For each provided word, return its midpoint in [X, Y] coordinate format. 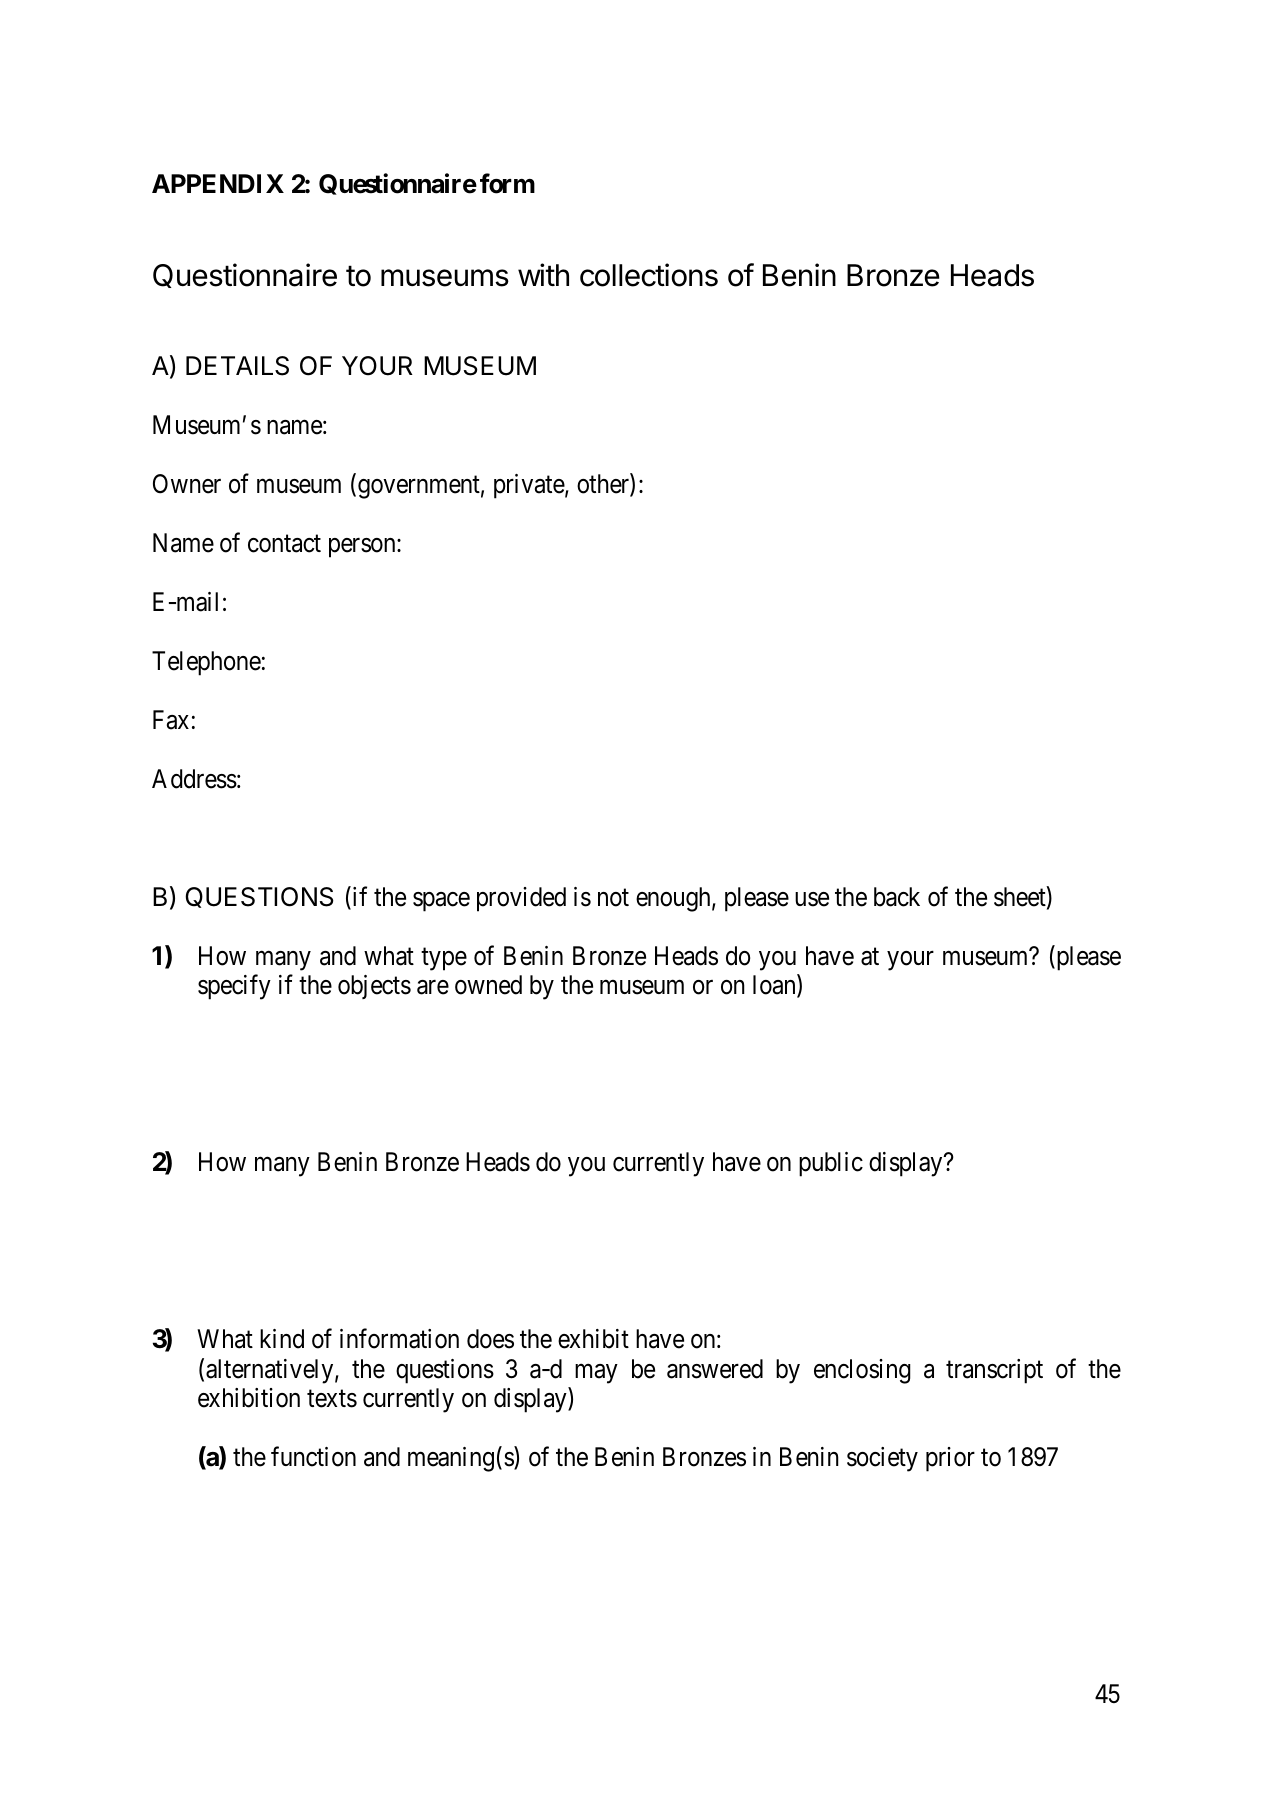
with [543, 274]
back [897, 897]
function [313, 1457]
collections [649, 275]
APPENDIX [218, 183]
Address [194, 779]
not [613, 898]
